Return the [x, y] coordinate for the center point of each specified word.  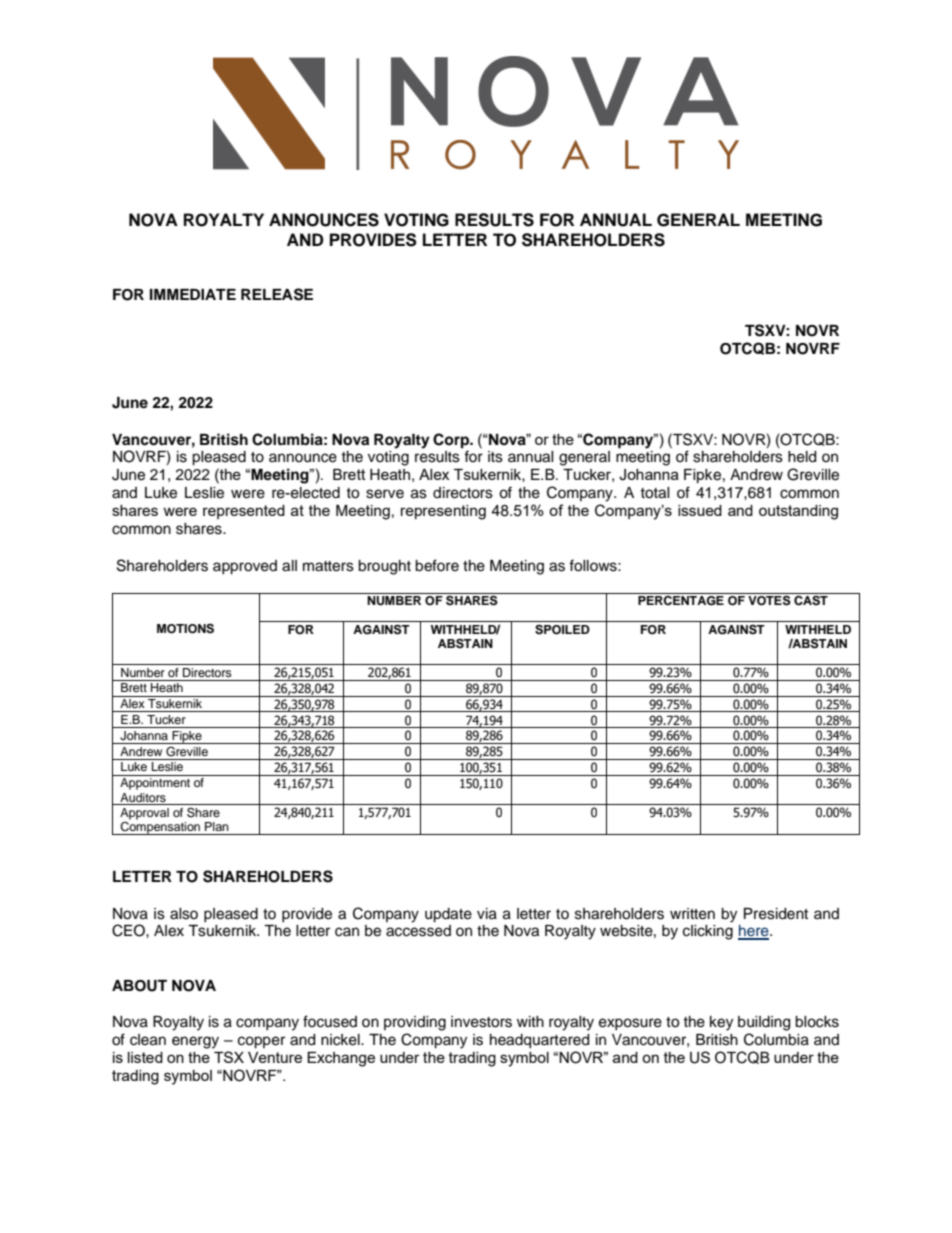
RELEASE [277, 294]
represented [244, 512]
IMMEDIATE [193, 294]
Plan [217, 826]
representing [443, 512]
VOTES [769, 599]
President [776, 914]
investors [481, 1022]
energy [195, 1042]
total [655, 493]
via [487, 914]
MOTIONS [185, 629]
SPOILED [562, 630]
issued [700, 510]
